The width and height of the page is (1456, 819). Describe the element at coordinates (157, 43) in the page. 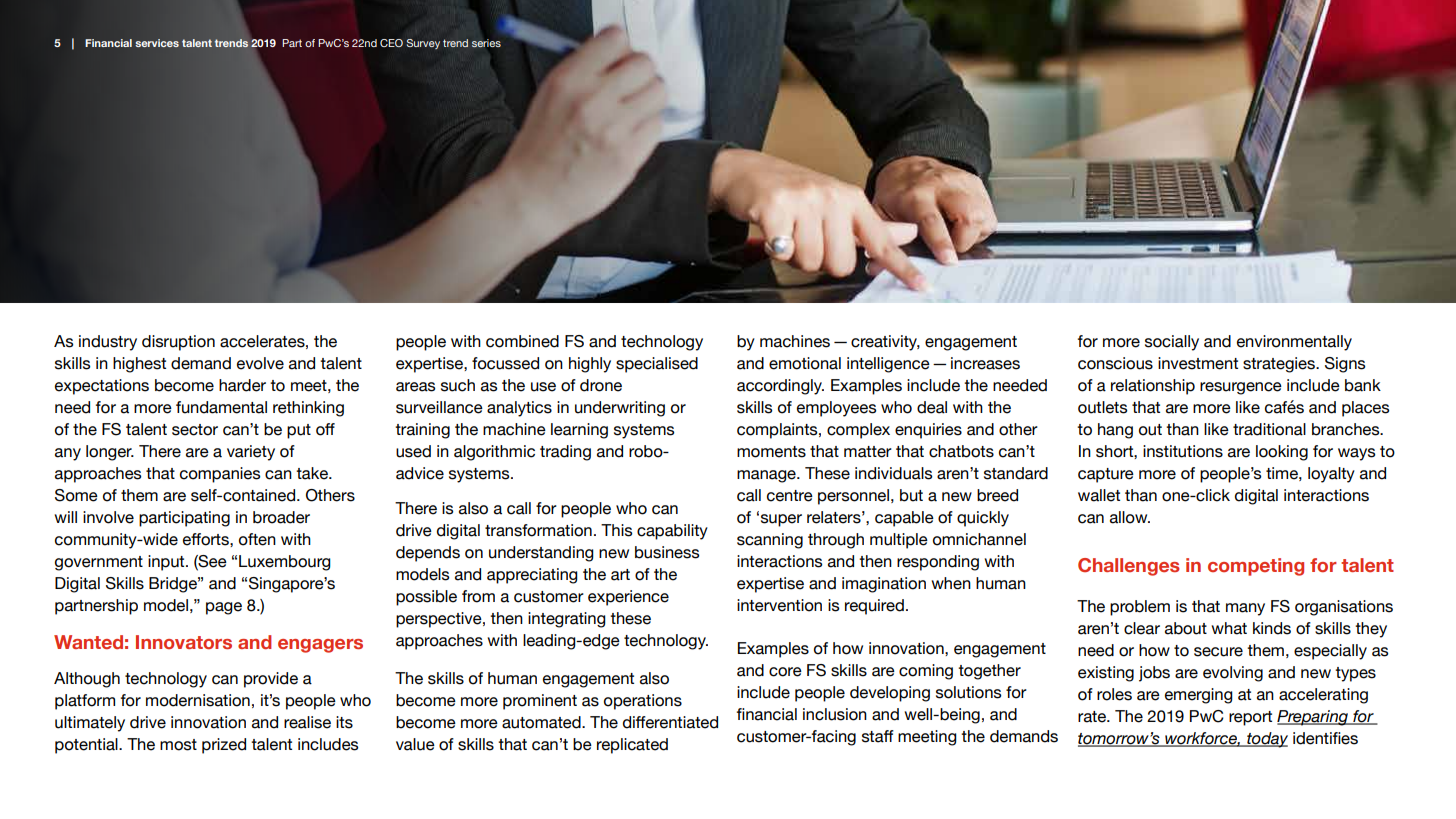

I see `services` at that location.
